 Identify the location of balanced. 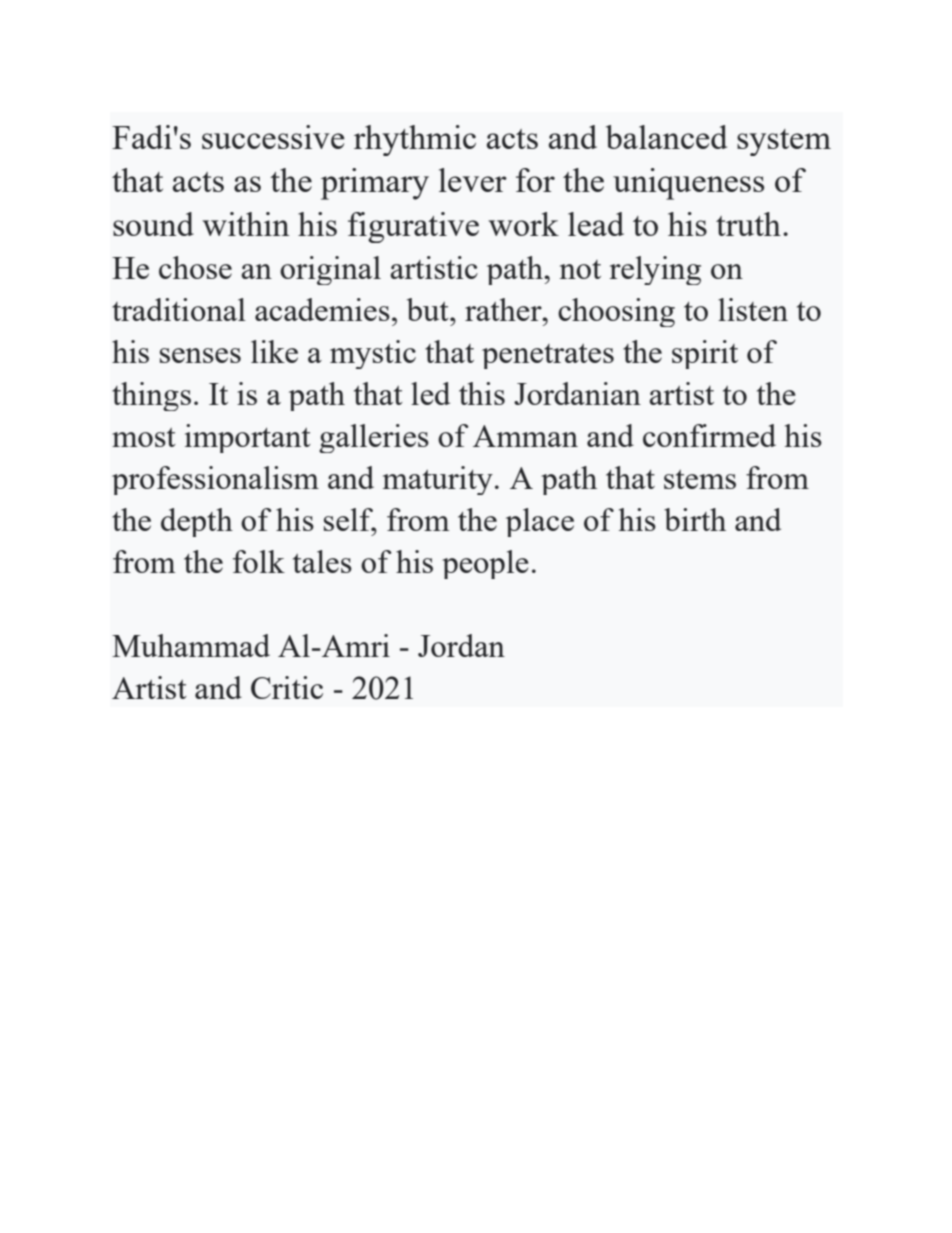
(666, 137).
